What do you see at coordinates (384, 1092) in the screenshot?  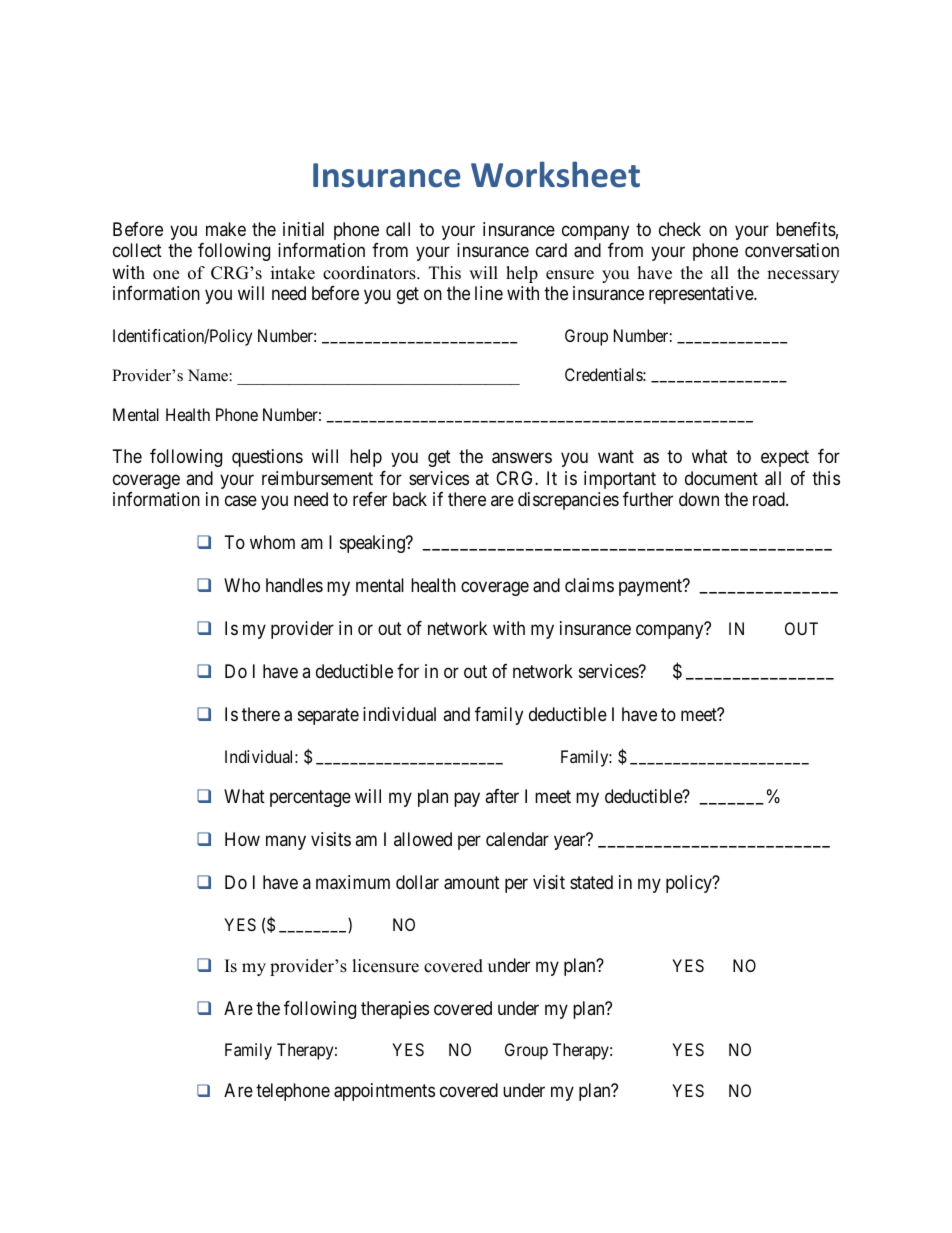 I see `appointments` at bounding box center [384, 1092].
